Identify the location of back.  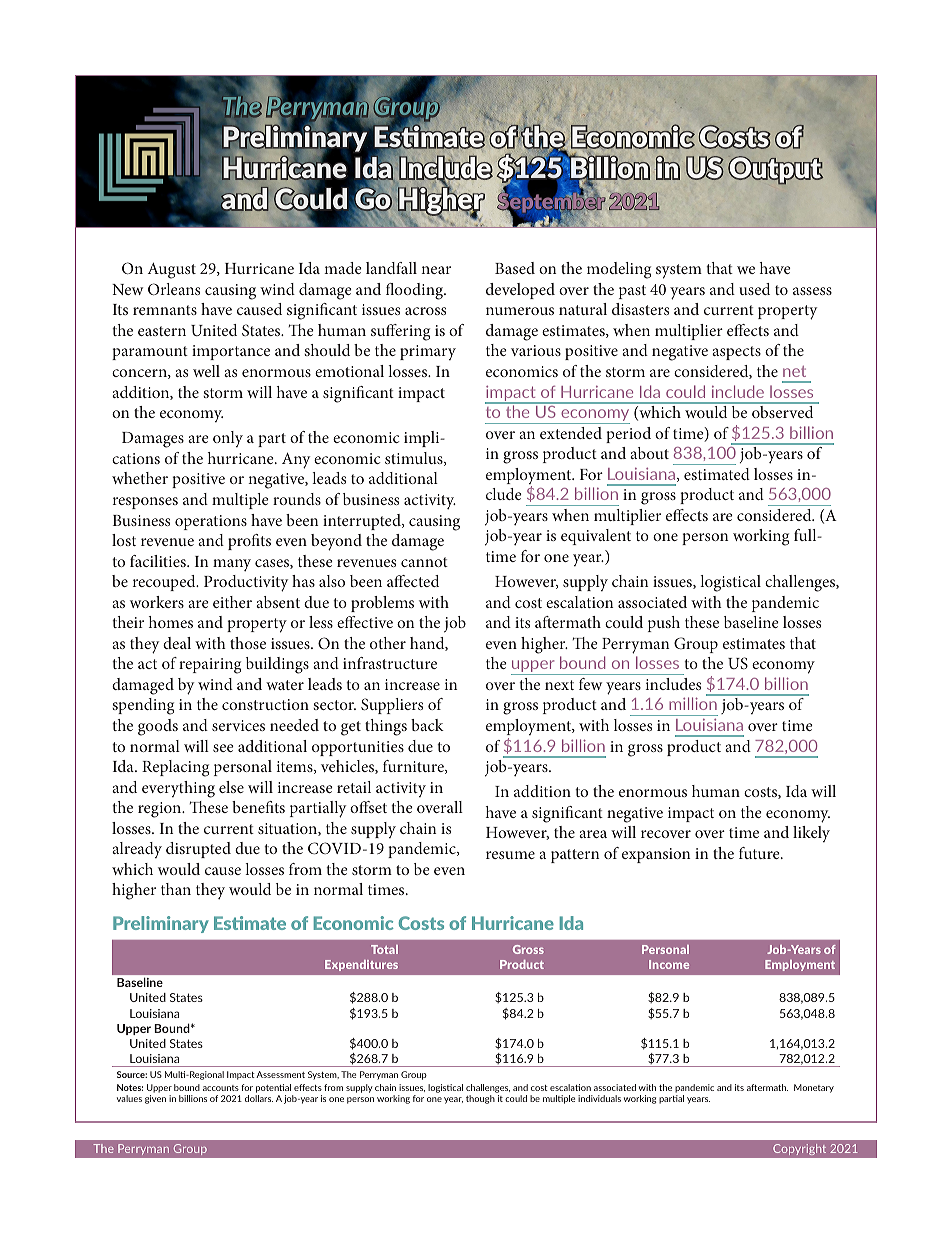
(427, 725).
